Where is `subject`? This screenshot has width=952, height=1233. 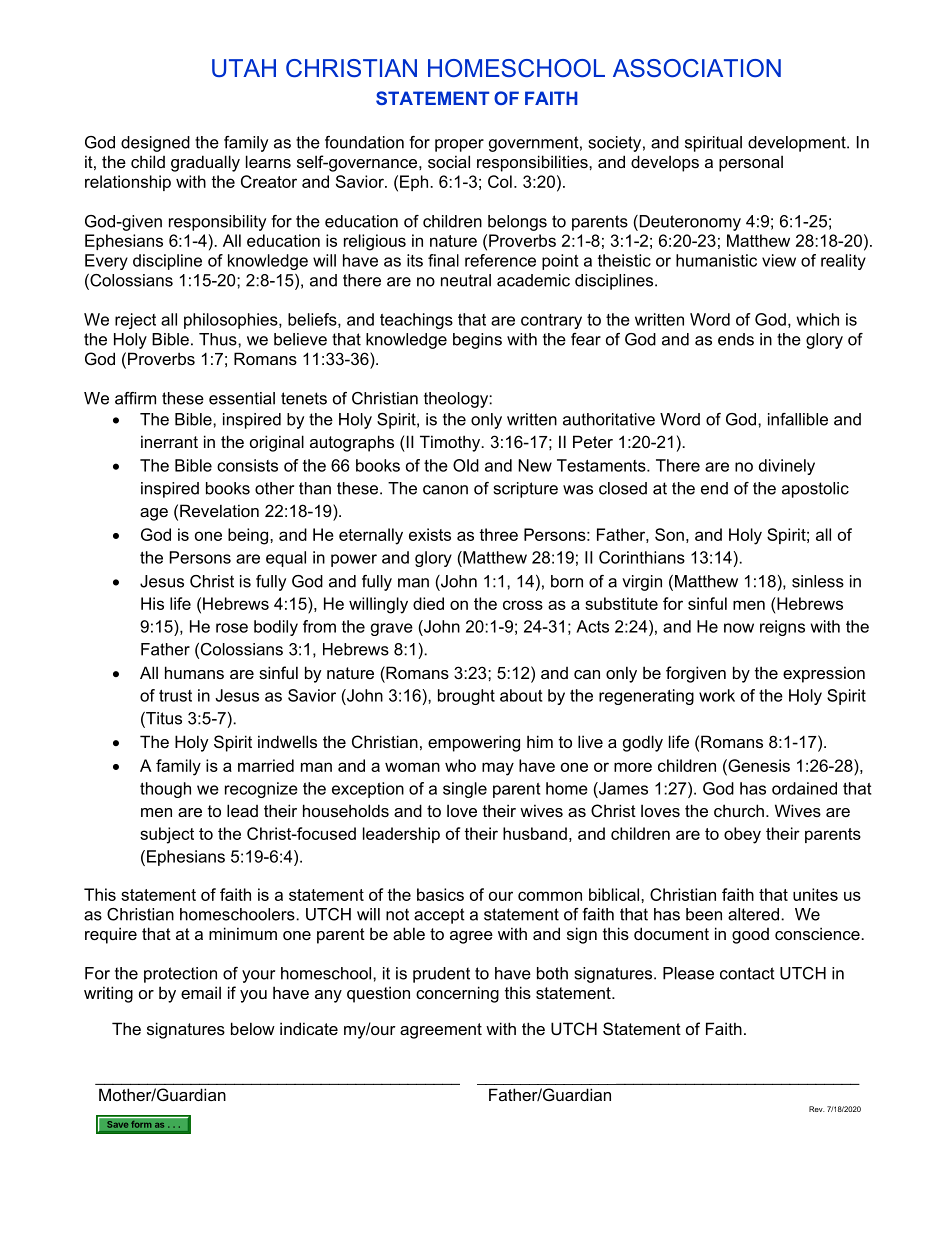 subject is located at coordinates (167, 835).
